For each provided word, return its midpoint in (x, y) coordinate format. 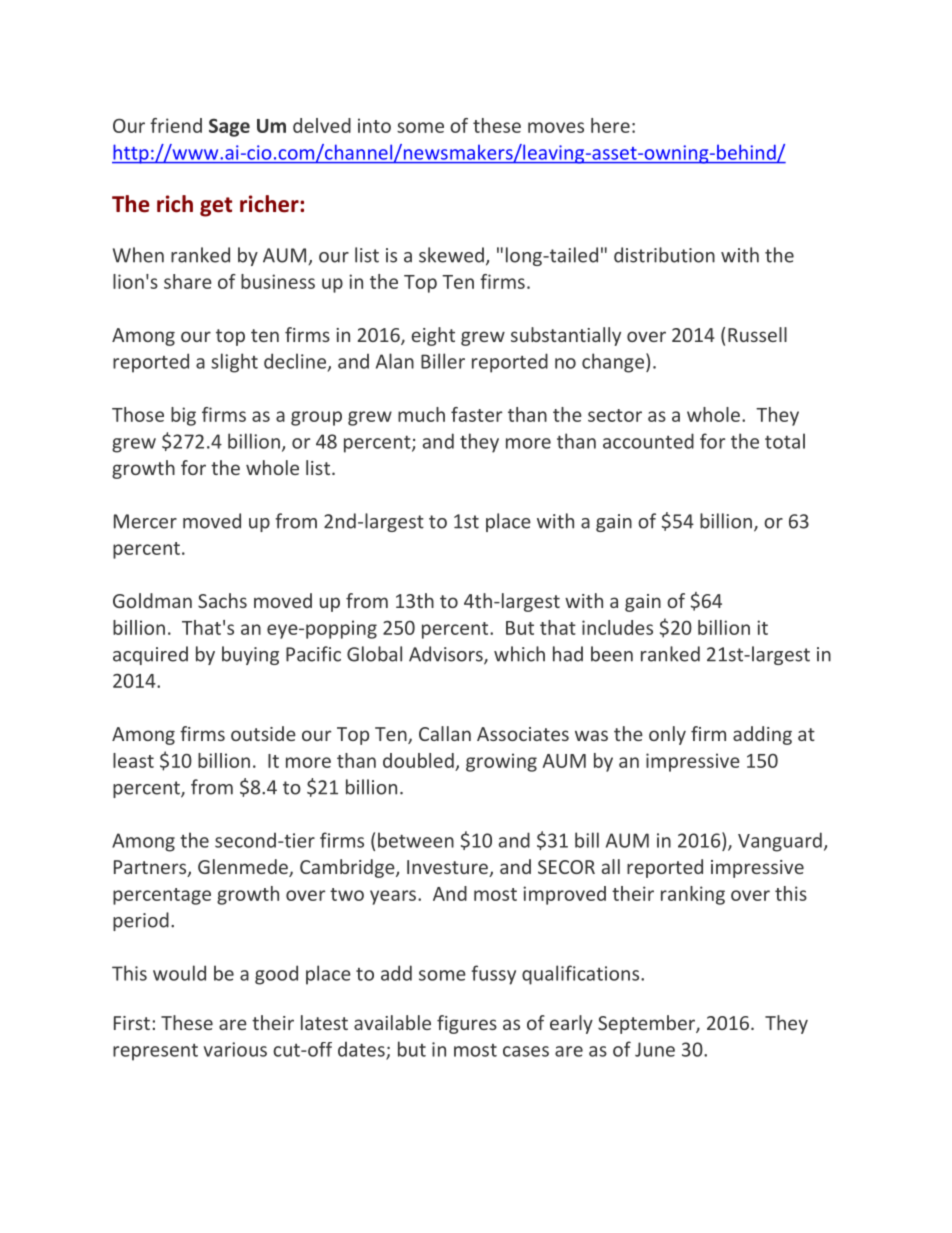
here (610, 125)
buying (250, 655)
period (141, 921)
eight (433, 336)
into (374, 125)
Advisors (447, 655)
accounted (648, 441)
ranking (693, 895)
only (667, 735)
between (416, 840)
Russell (757, 334)
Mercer (145, 521)
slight (234, 363)
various (235, 1049)
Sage (229, 127)
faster (476, 414)
